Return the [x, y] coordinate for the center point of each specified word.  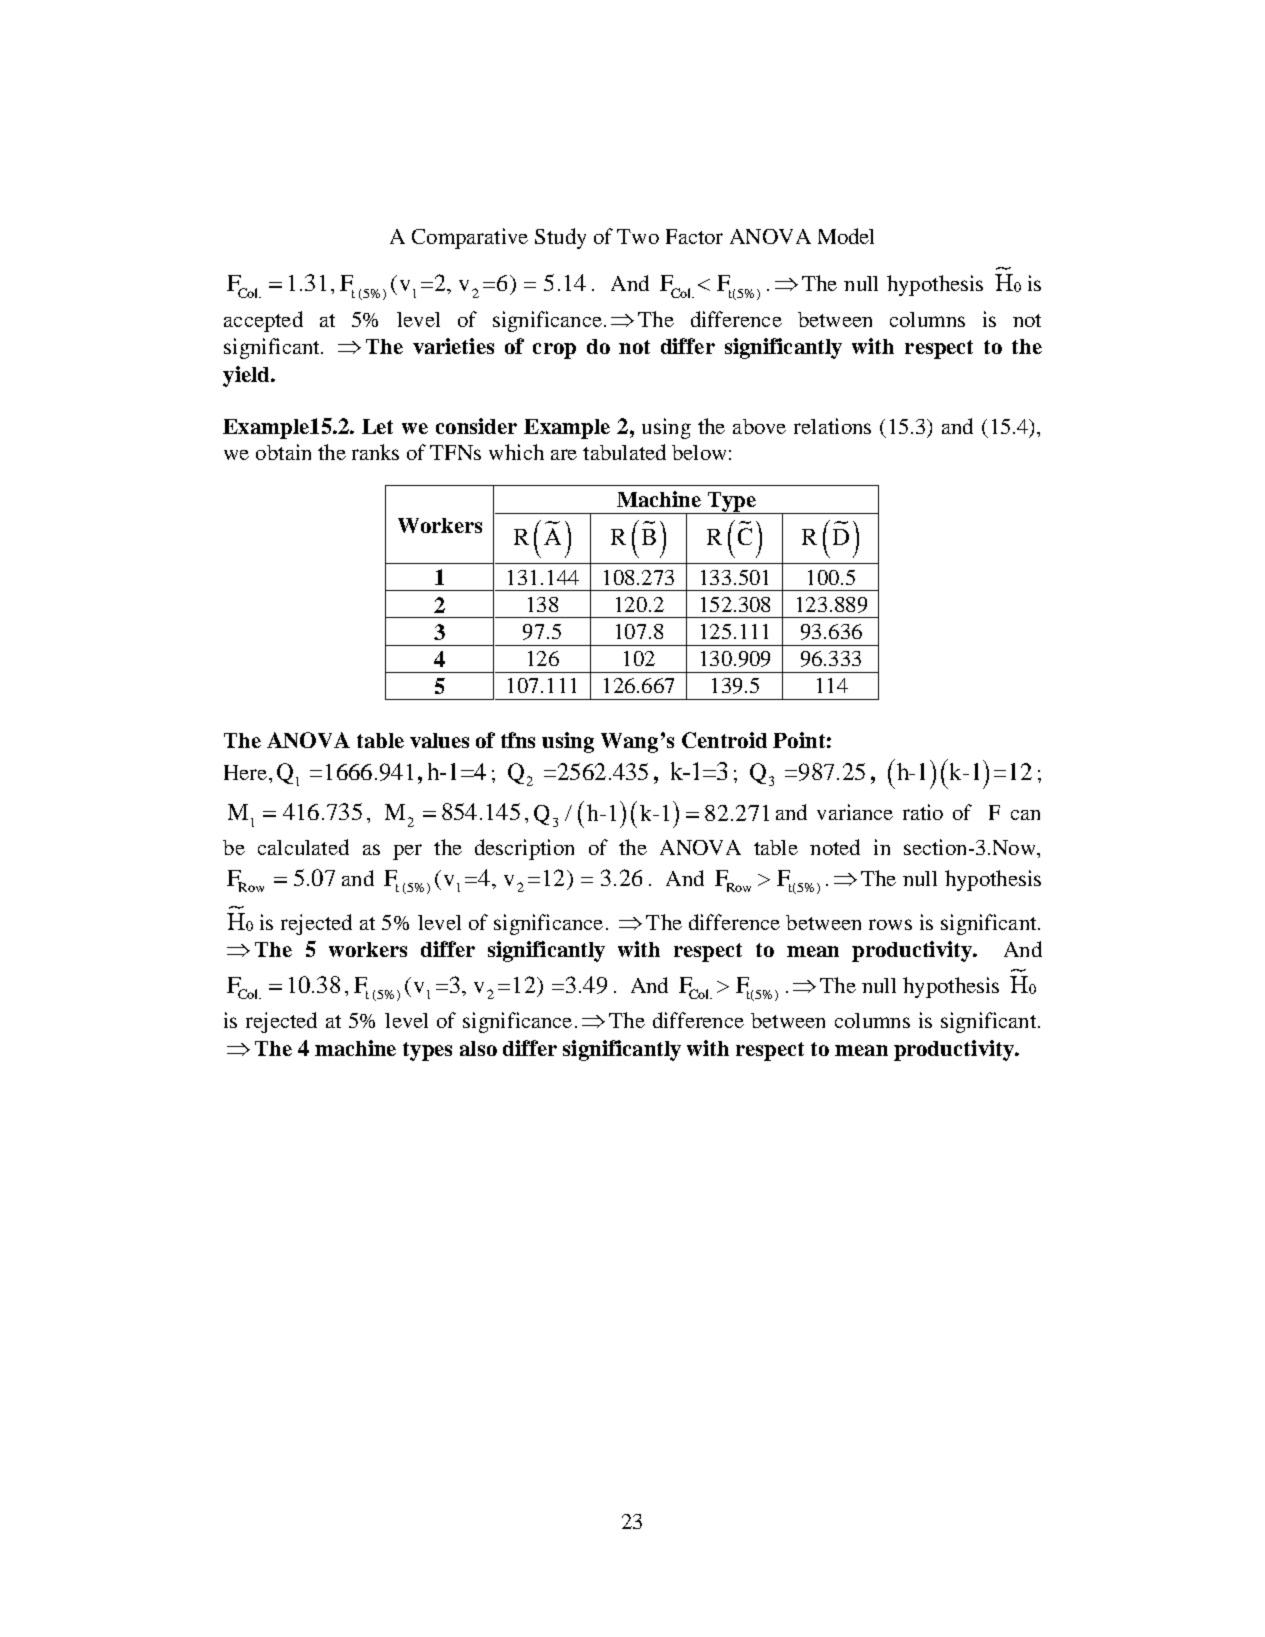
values [439, 740]
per [407, 852]
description [524, 849]
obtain [283, 452]
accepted [263, 321]
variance [855, 812]
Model [846, 236]
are [564, 454]
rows [890, 924]
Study [560, 238]
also [478, 1048]
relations [832, 426]
